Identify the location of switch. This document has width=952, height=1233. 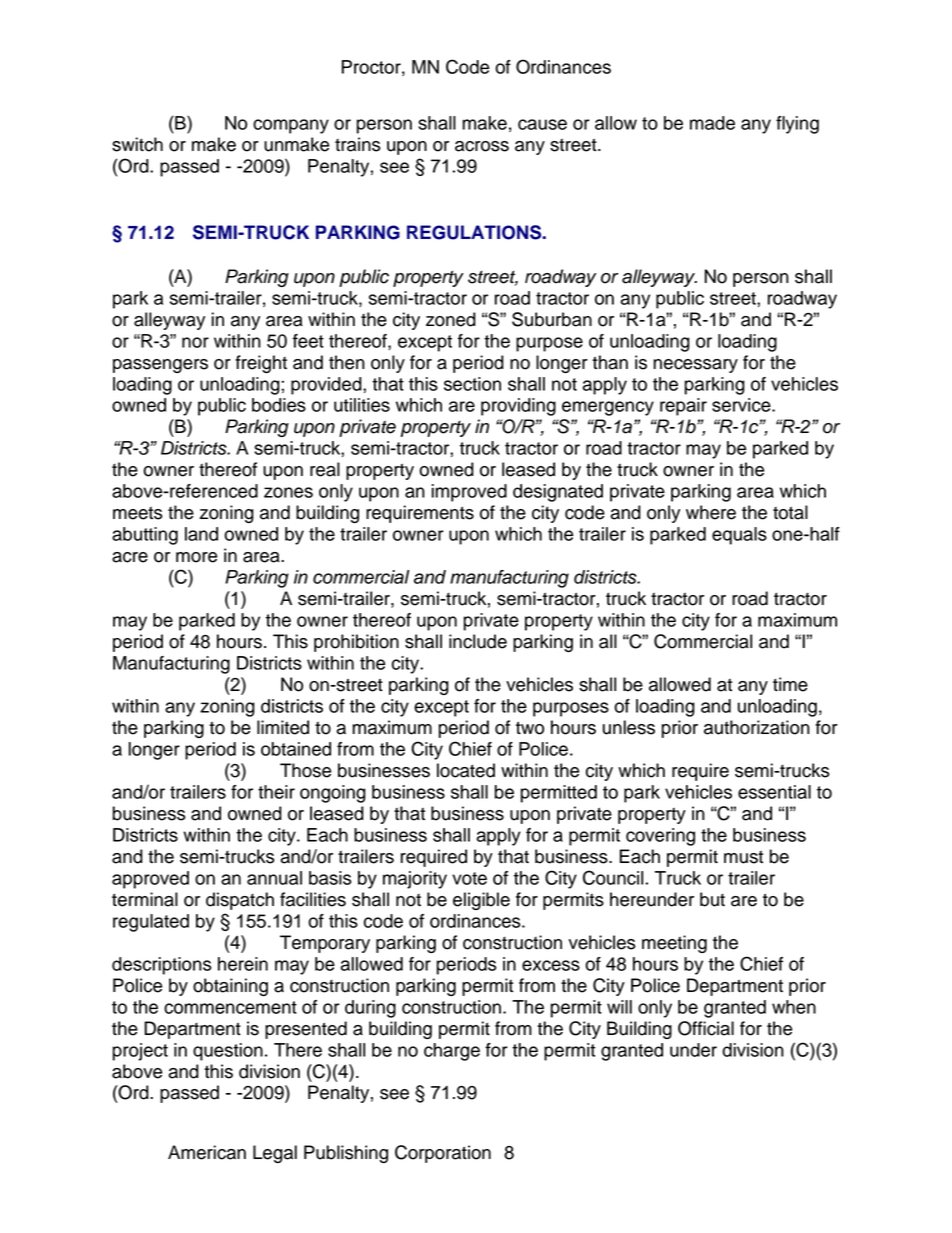
(137, 144).
